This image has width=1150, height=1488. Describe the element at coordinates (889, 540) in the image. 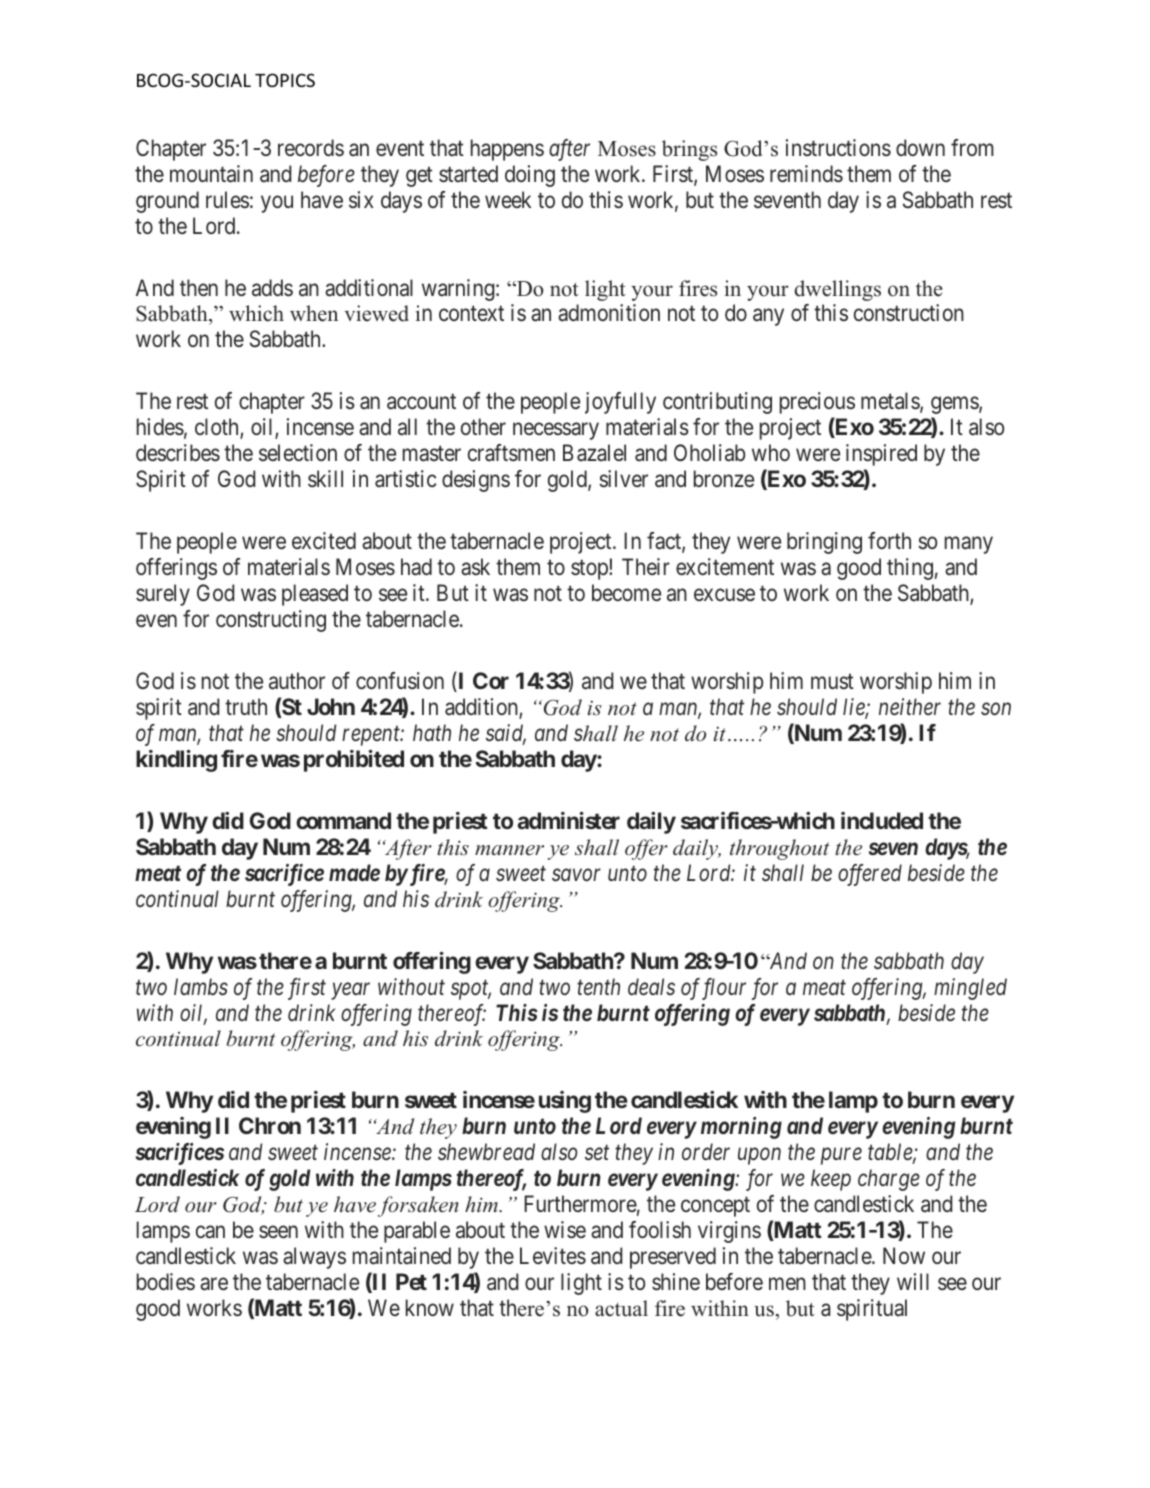

I see `forth` at that location.
